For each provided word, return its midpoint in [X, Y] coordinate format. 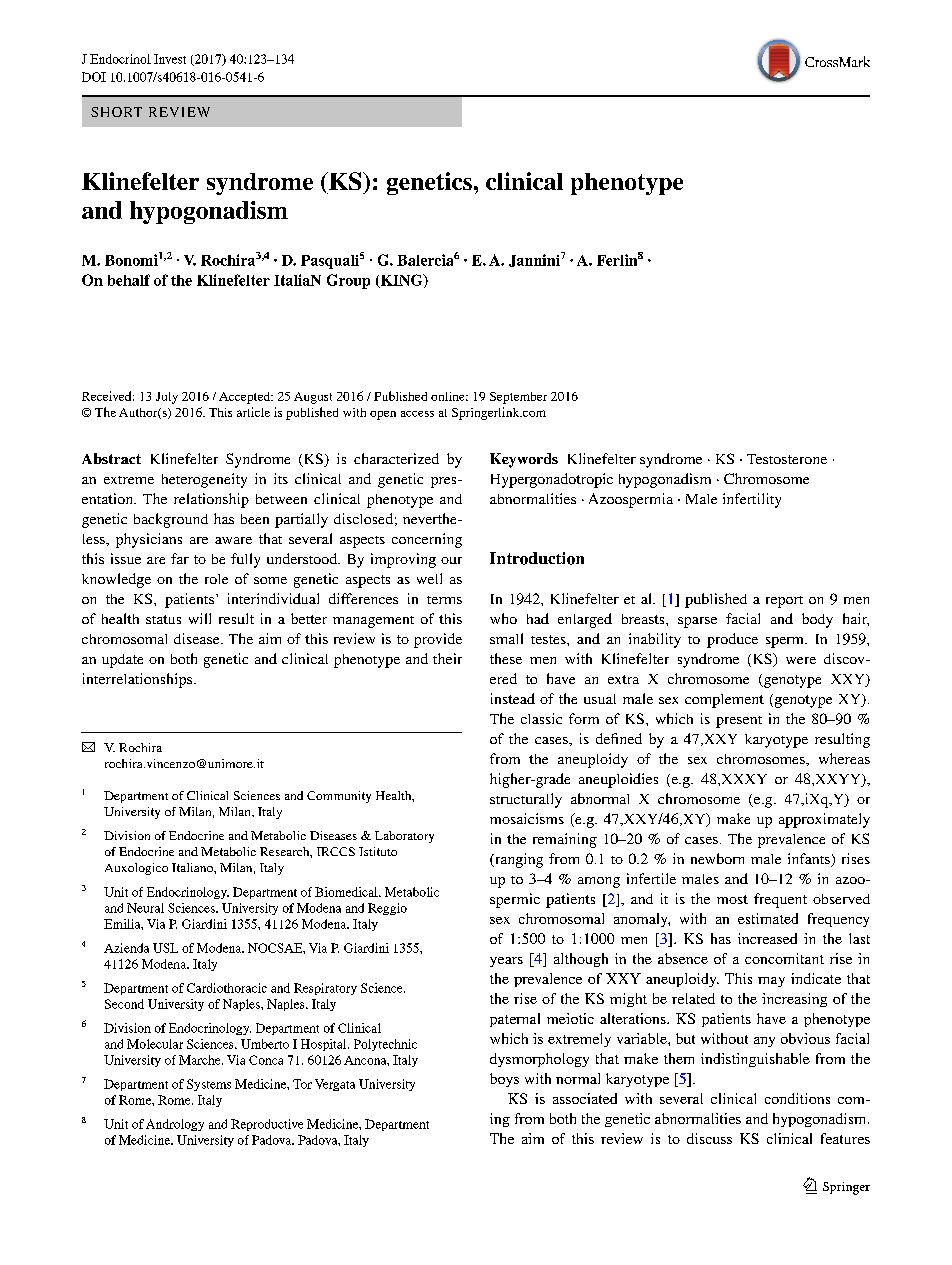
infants [810, 860]
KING [401, 281]
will [200, 618]
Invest [170, 59]
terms [444, 600]
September [518, 398]
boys [504, 1080]
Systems [209, 1085]
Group [348, 281]
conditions [797, 1098]
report [784, 602]
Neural [145, 908]
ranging [518, 860]
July [167, 398]
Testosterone [787, 459]
